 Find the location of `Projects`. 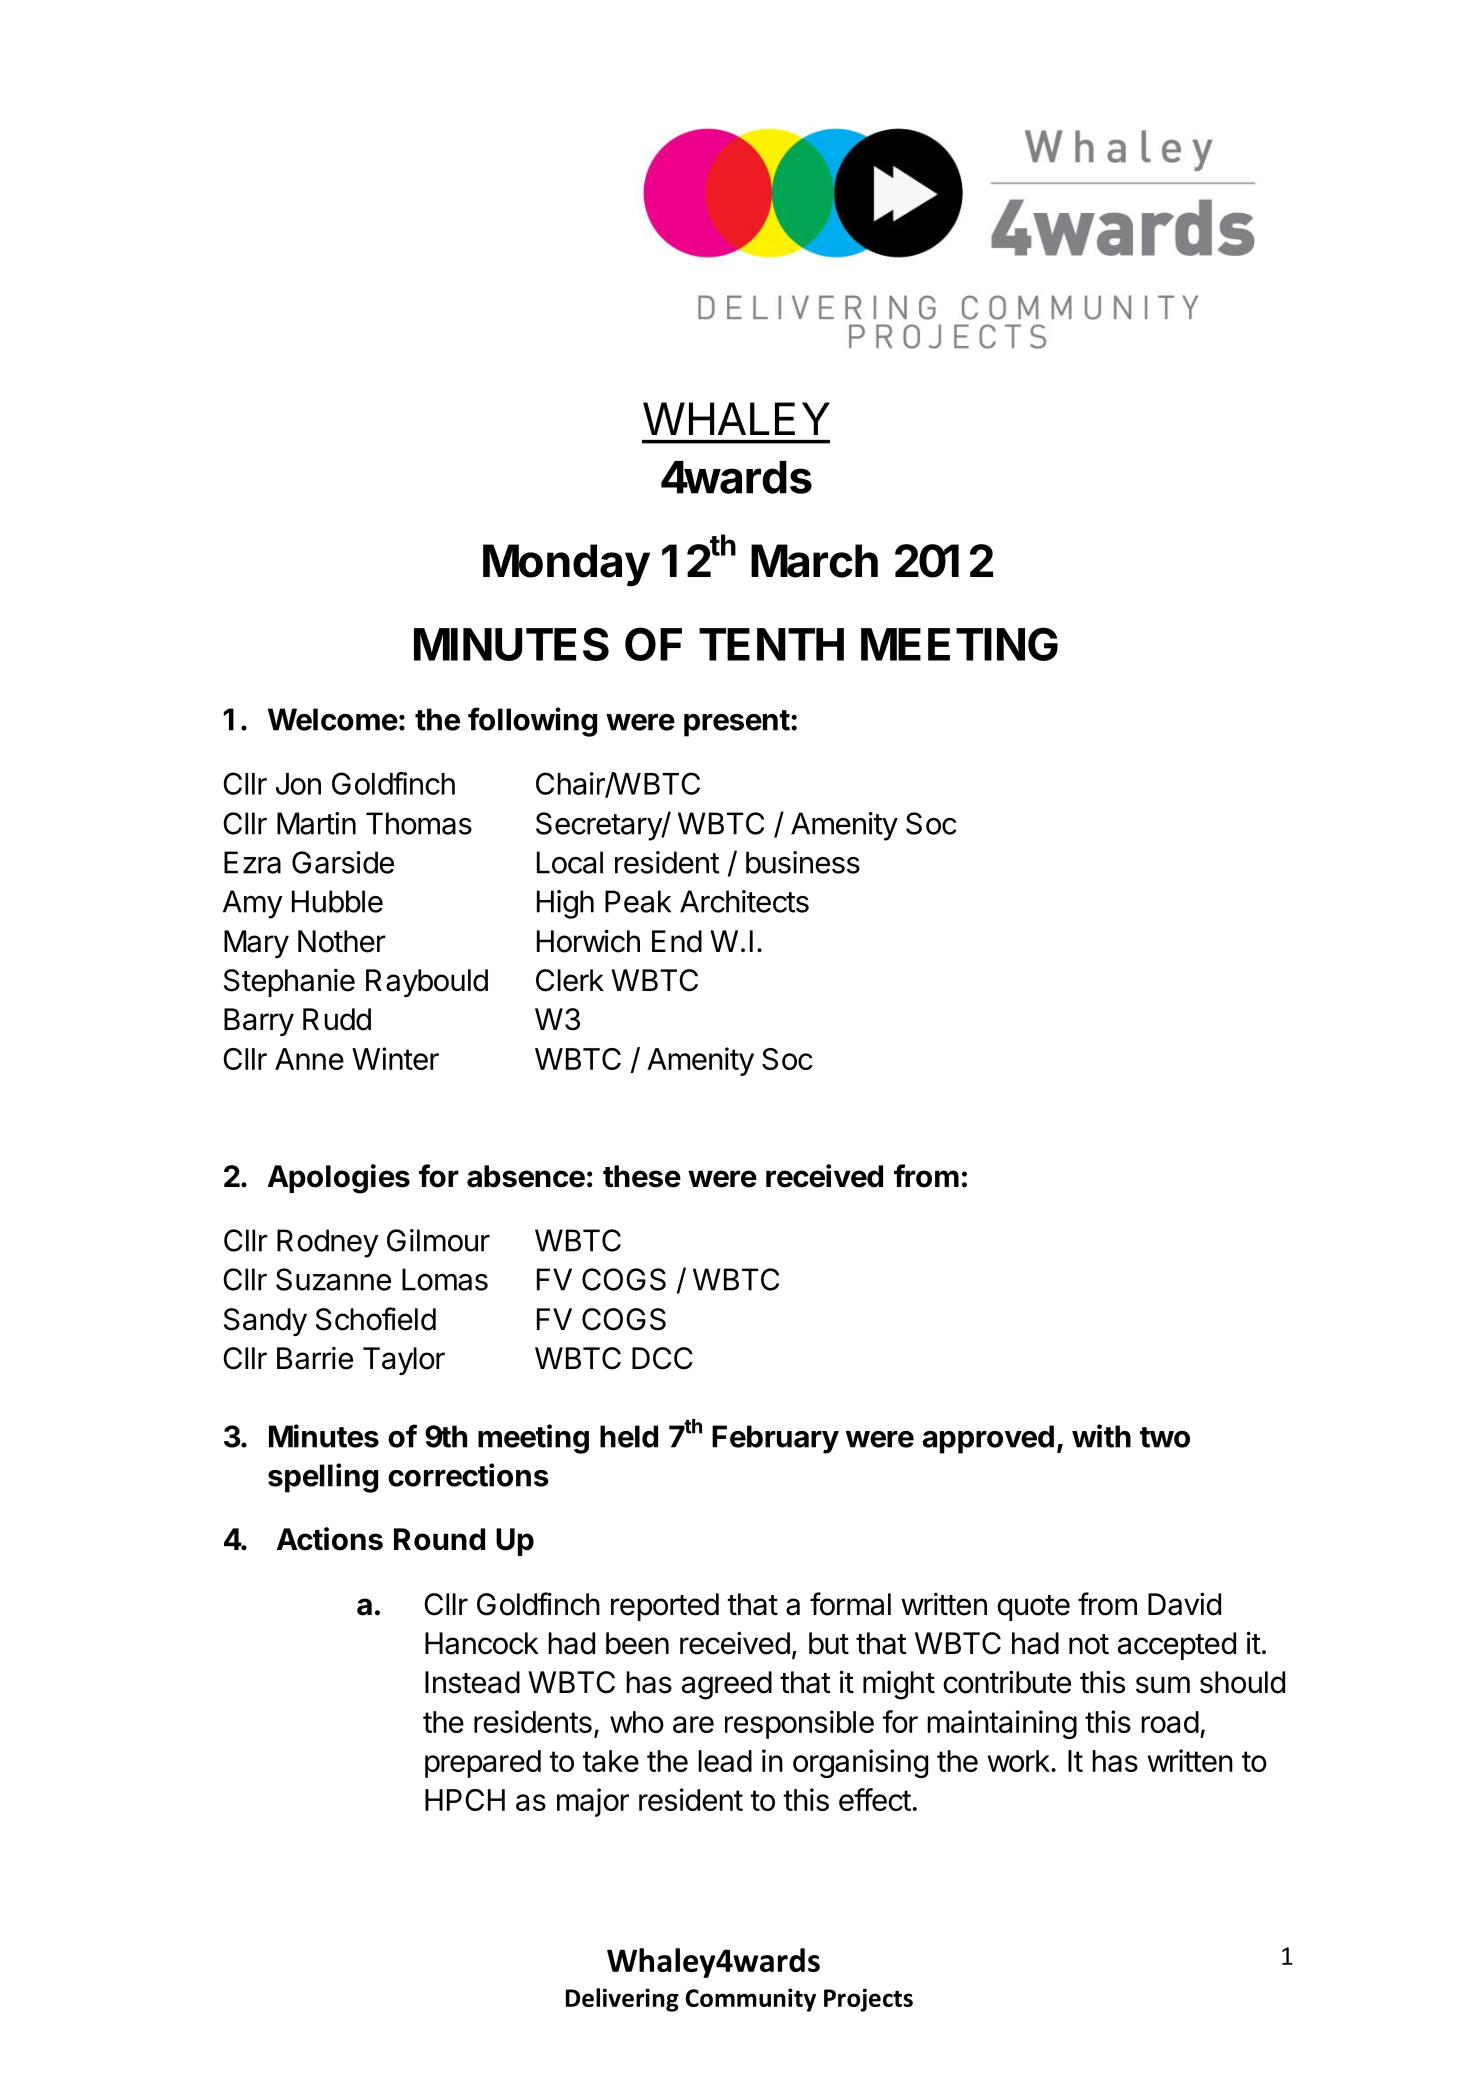

Projects is located at coordinates (868, 2000).
